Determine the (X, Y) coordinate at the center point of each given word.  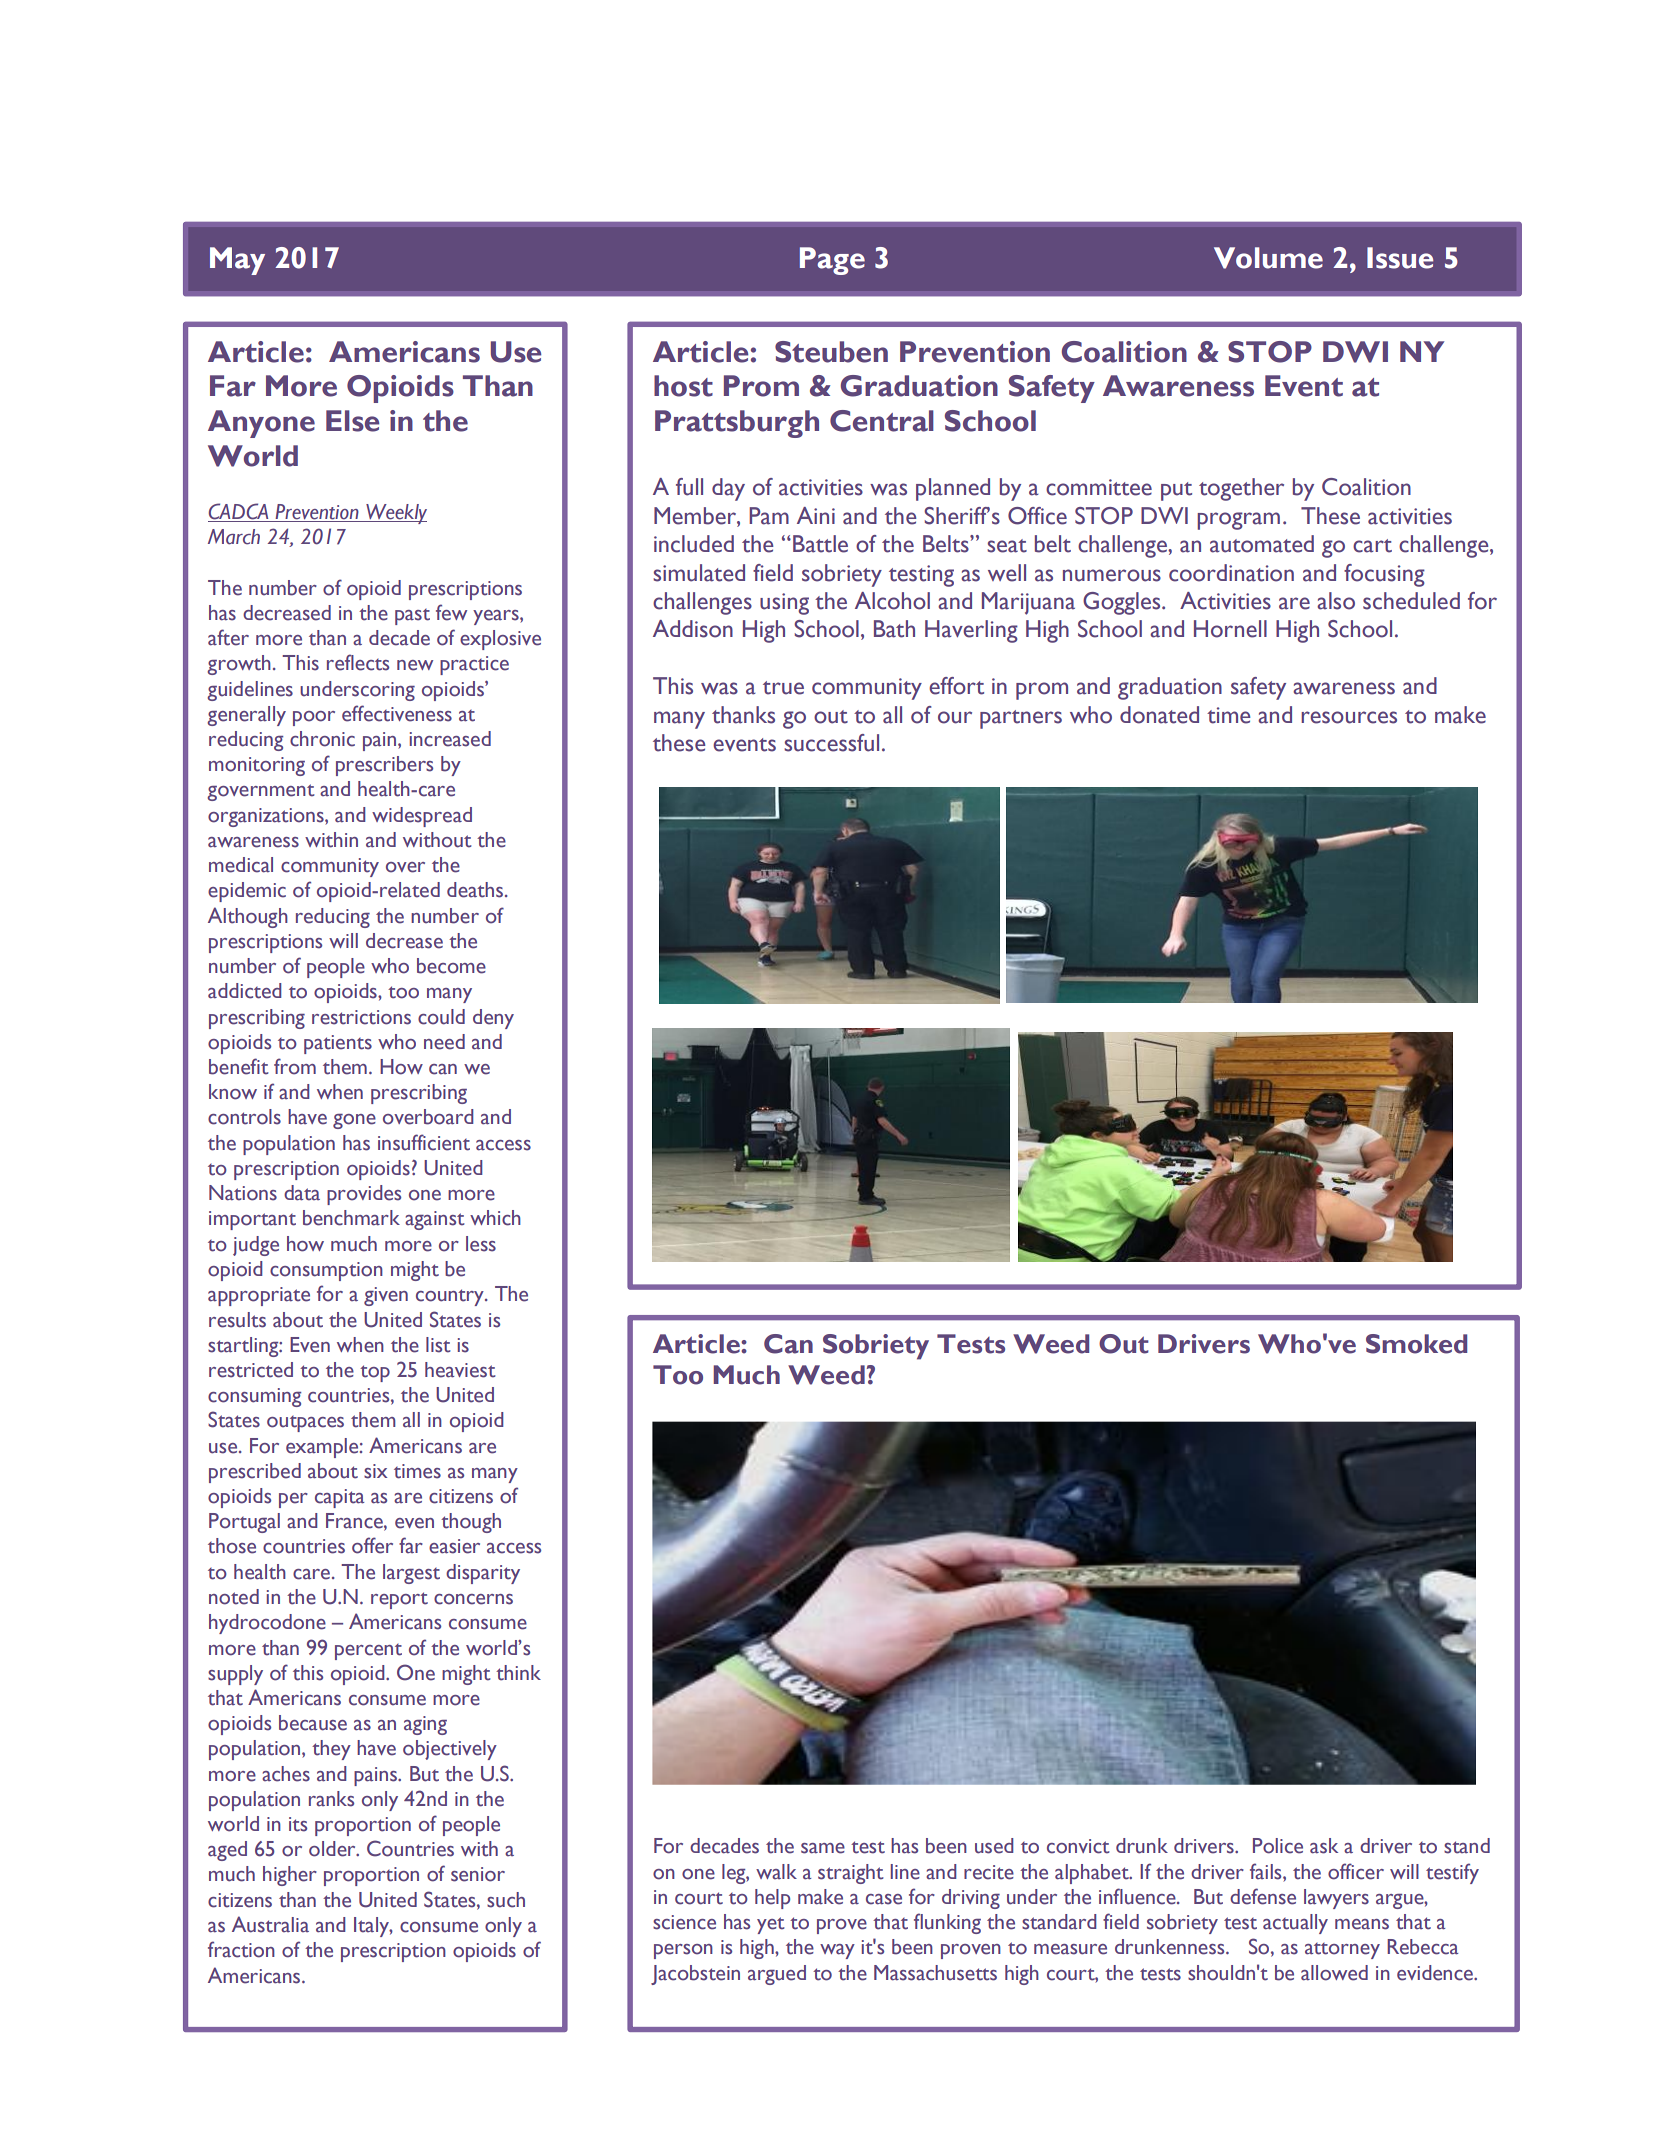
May (237, 261)
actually (1295, 1924)
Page (832, 261)
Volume (1268, 258)
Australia (270, 1924)
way (837, 1951)
